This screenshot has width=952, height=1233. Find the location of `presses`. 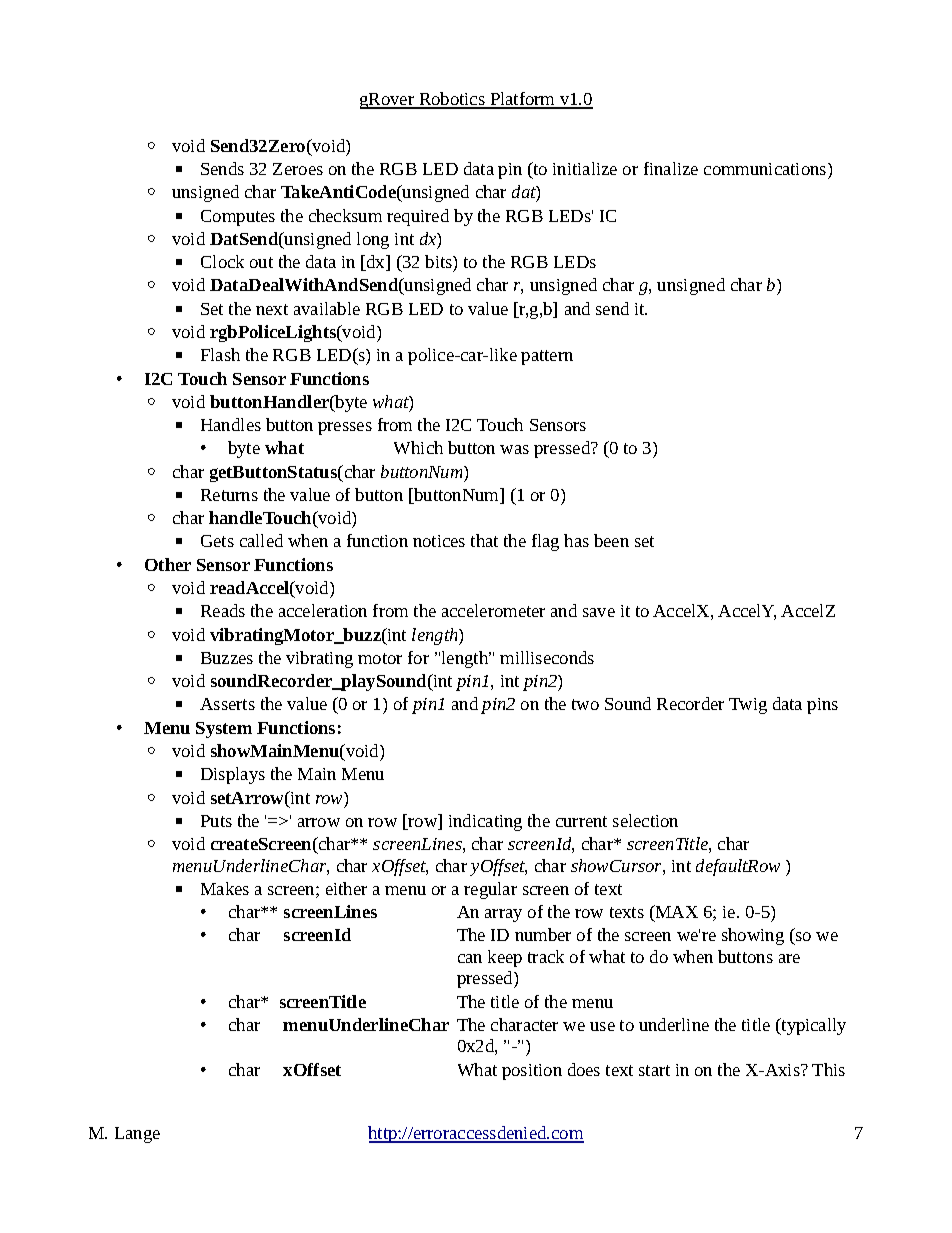

presses is located at coordinates (345, 428).
